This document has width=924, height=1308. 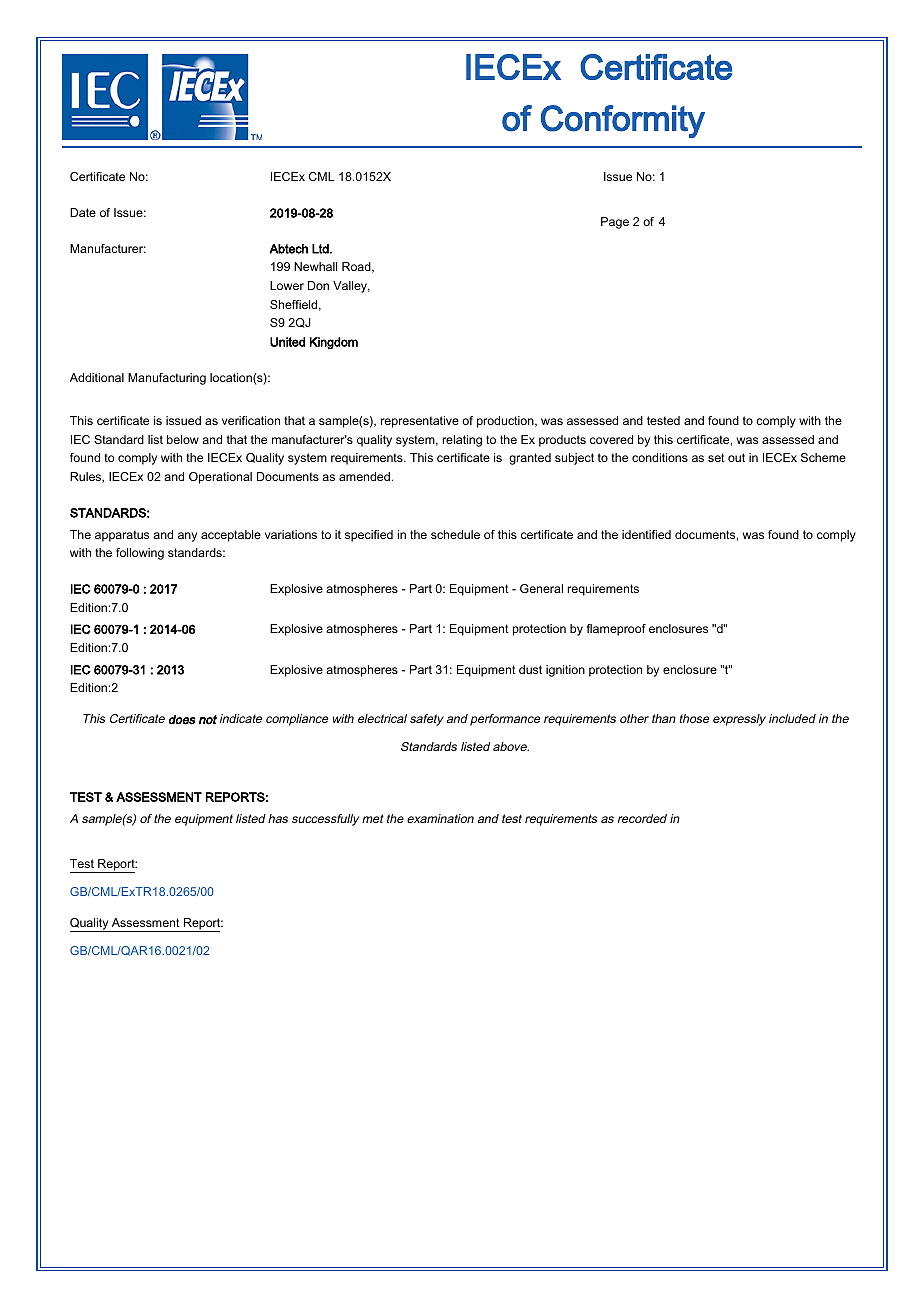 I want to click on Page, so click(x=615, y=223).
